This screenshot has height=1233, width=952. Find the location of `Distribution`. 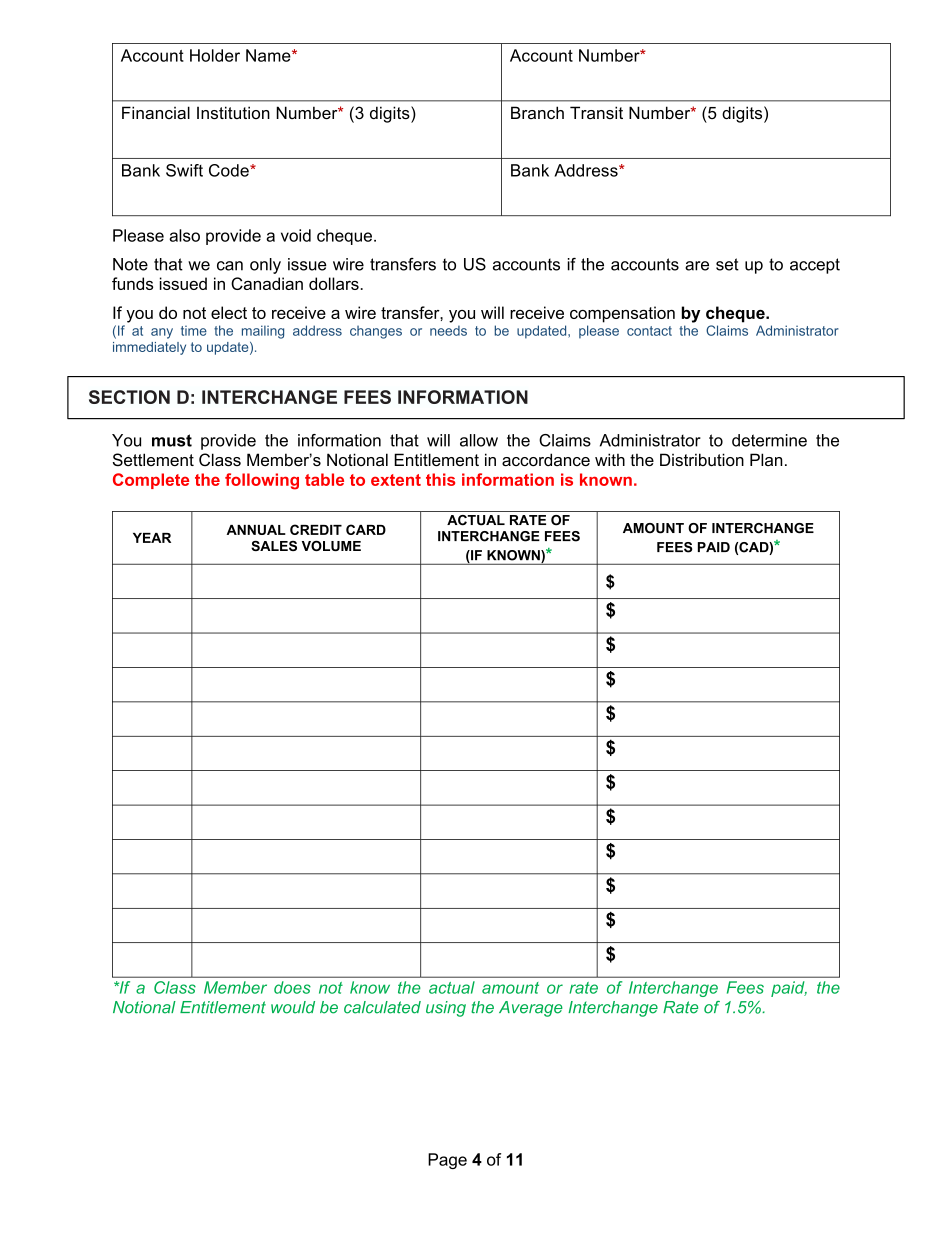

Distribution is located at coordinates (702, 459).
